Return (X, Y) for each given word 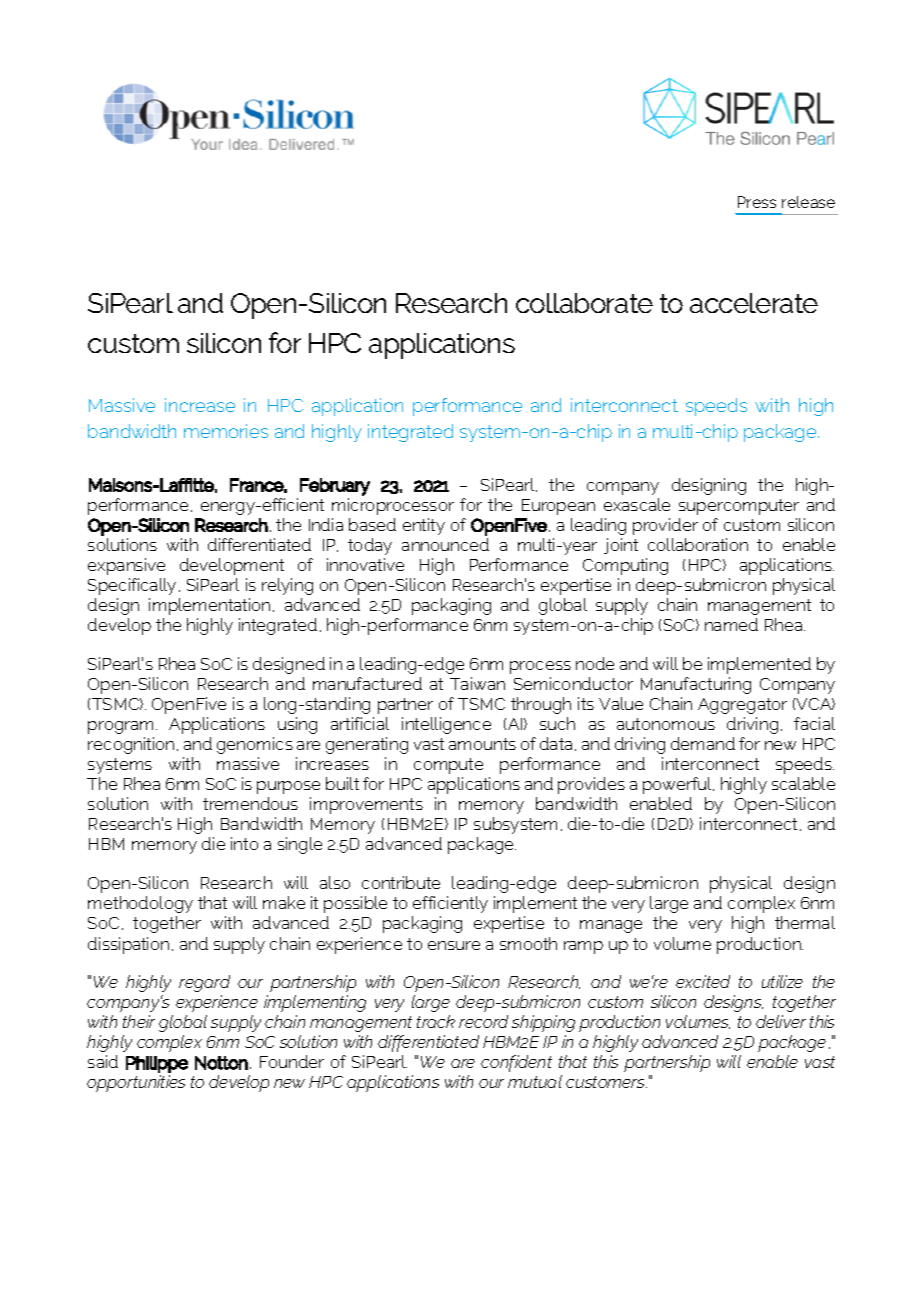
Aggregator (742, 706)
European (558, 507)
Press (757, 202)
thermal (805, 922)
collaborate (584, 303)
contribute (401, 882)
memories (226, 431)
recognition (131, 745)
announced (445, 544)
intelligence (446, 725)
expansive (126, 566)
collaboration (698, 544)
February (335, 487)
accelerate (754, 303)
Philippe (157, 1064)
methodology (140, 904)
